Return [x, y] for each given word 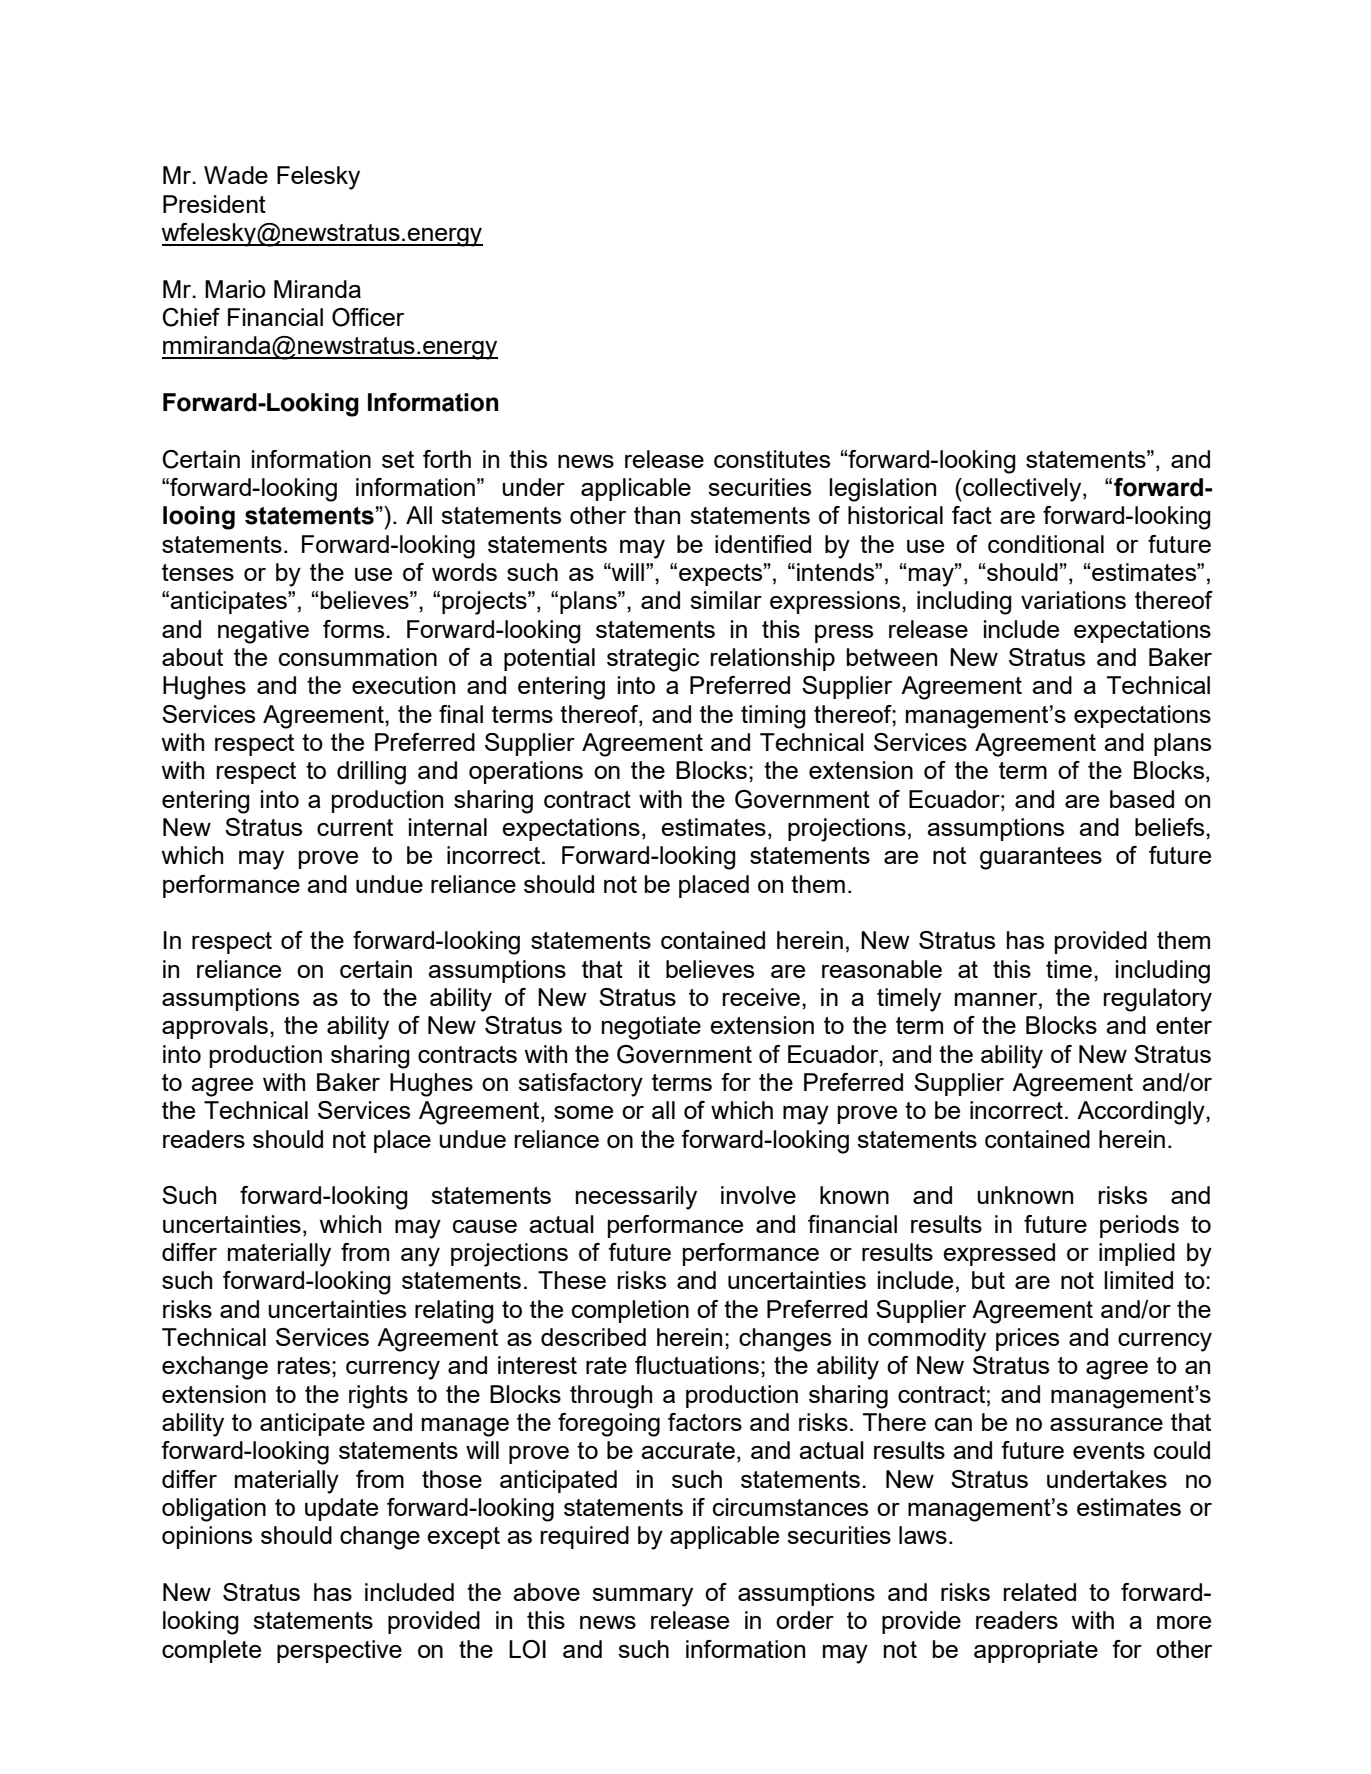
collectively [1022, 490]
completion [630, 1311]
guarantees [1041, 858]
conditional [1046, 544]
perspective [339, 1651]
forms [355, 629]
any [420, 1257]
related [1040, 1592]
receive [761, 997]
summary [642, 1597]
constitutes [772, 459]
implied [1137, 1254]
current [355, 827]
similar [726, 600]
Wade [236, 175]
